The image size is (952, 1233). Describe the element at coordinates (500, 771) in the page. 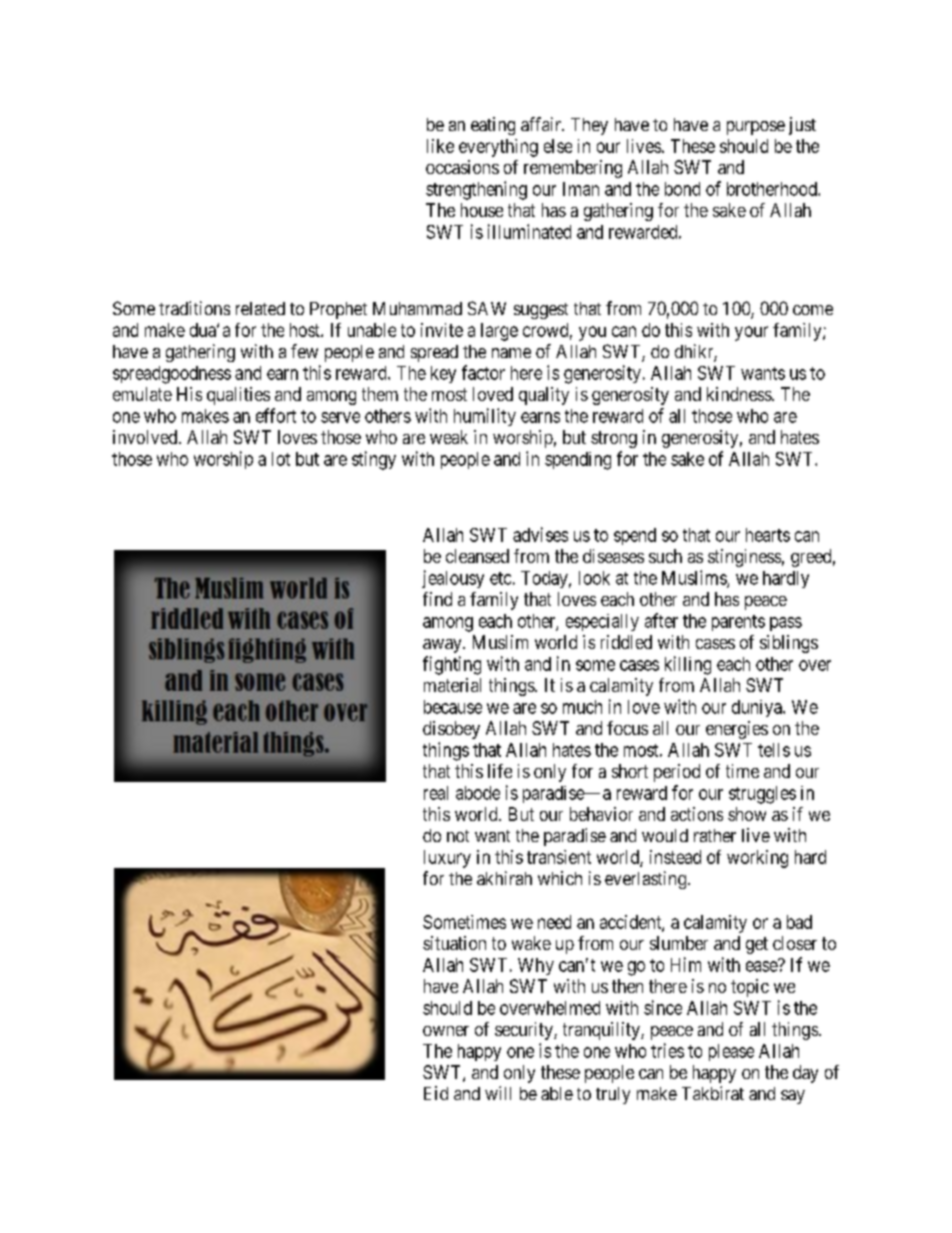

I see `life` at that location.
